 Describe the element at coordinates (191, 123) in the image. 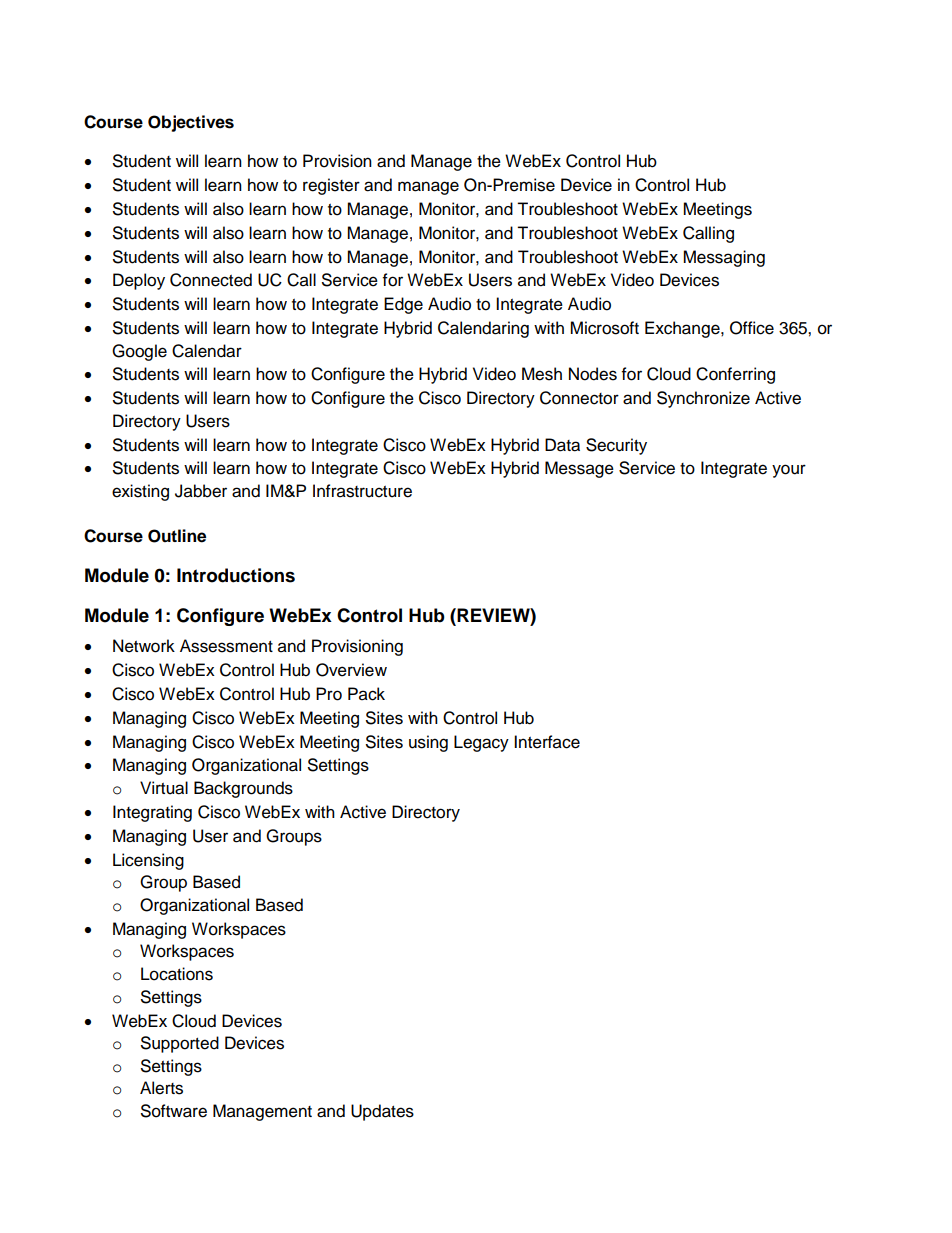

I see `Objectives` at that location.
